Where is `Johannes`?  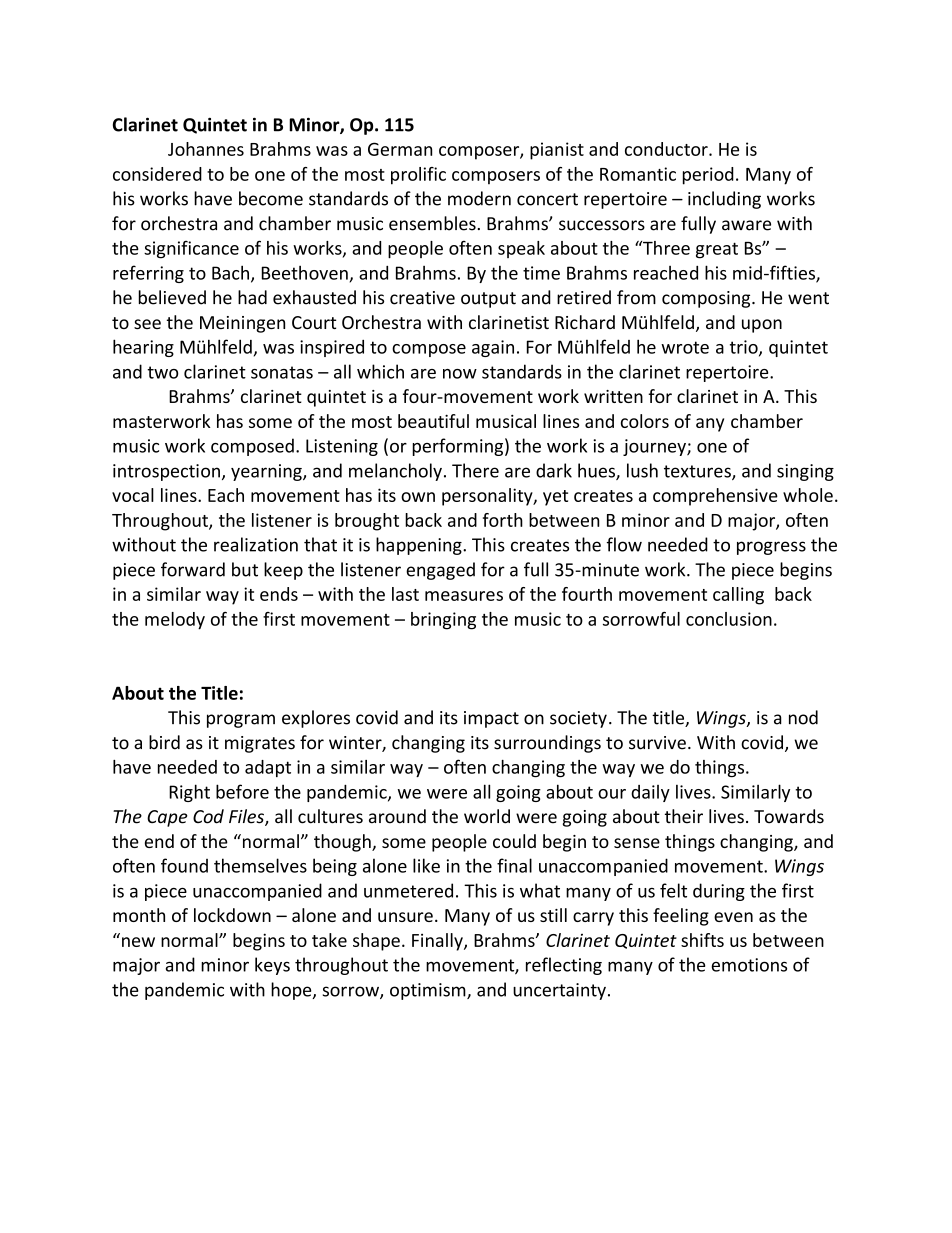
Johannes is located at coordinates (206, 149).
